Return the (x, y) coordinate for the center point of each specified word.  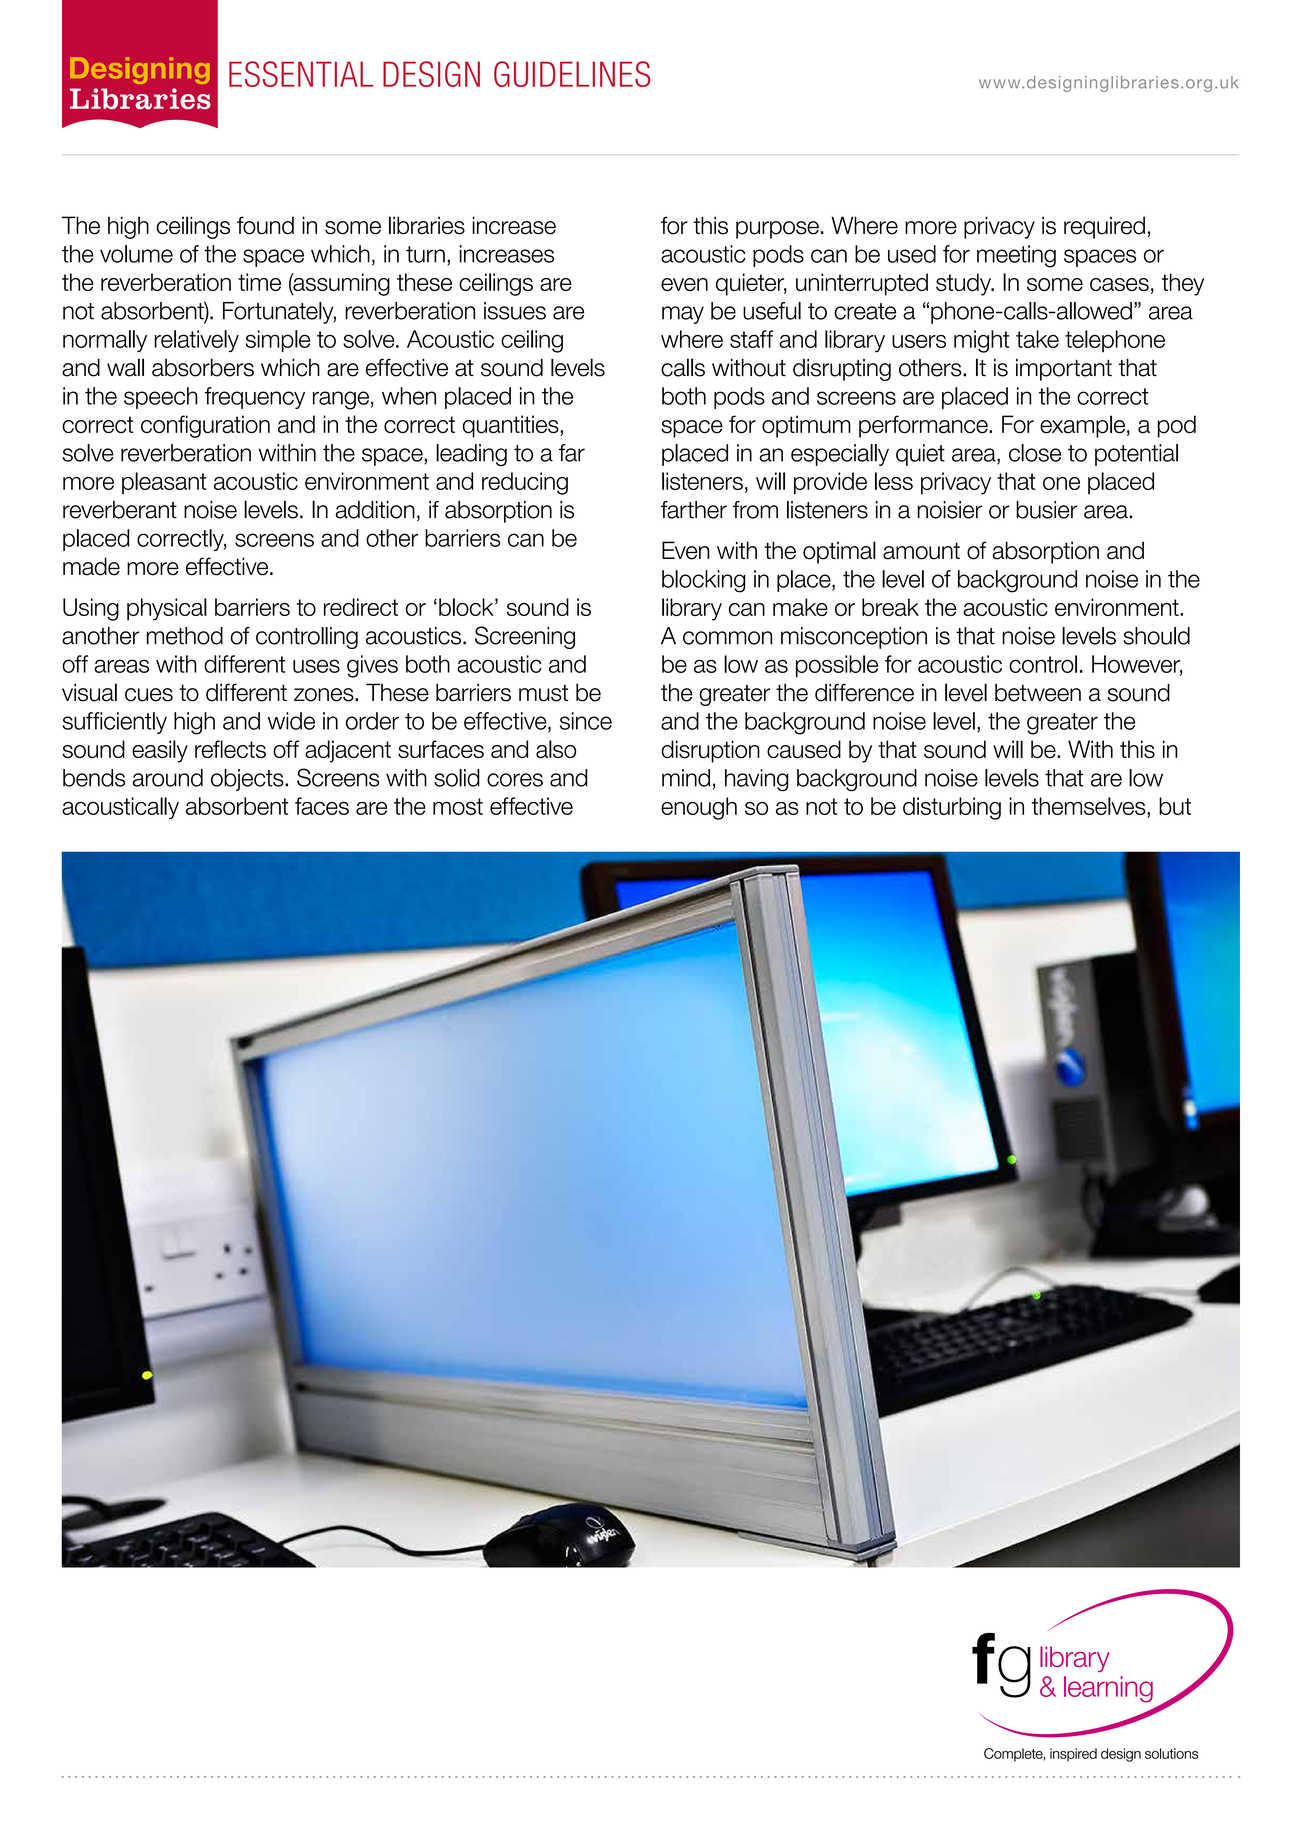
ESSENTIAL (301, 74)
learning (1108, 1689)
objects (248, 780)
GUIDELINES (572, 74)
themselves (1090, 806)
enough (699, 808)
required (1104, 227)
